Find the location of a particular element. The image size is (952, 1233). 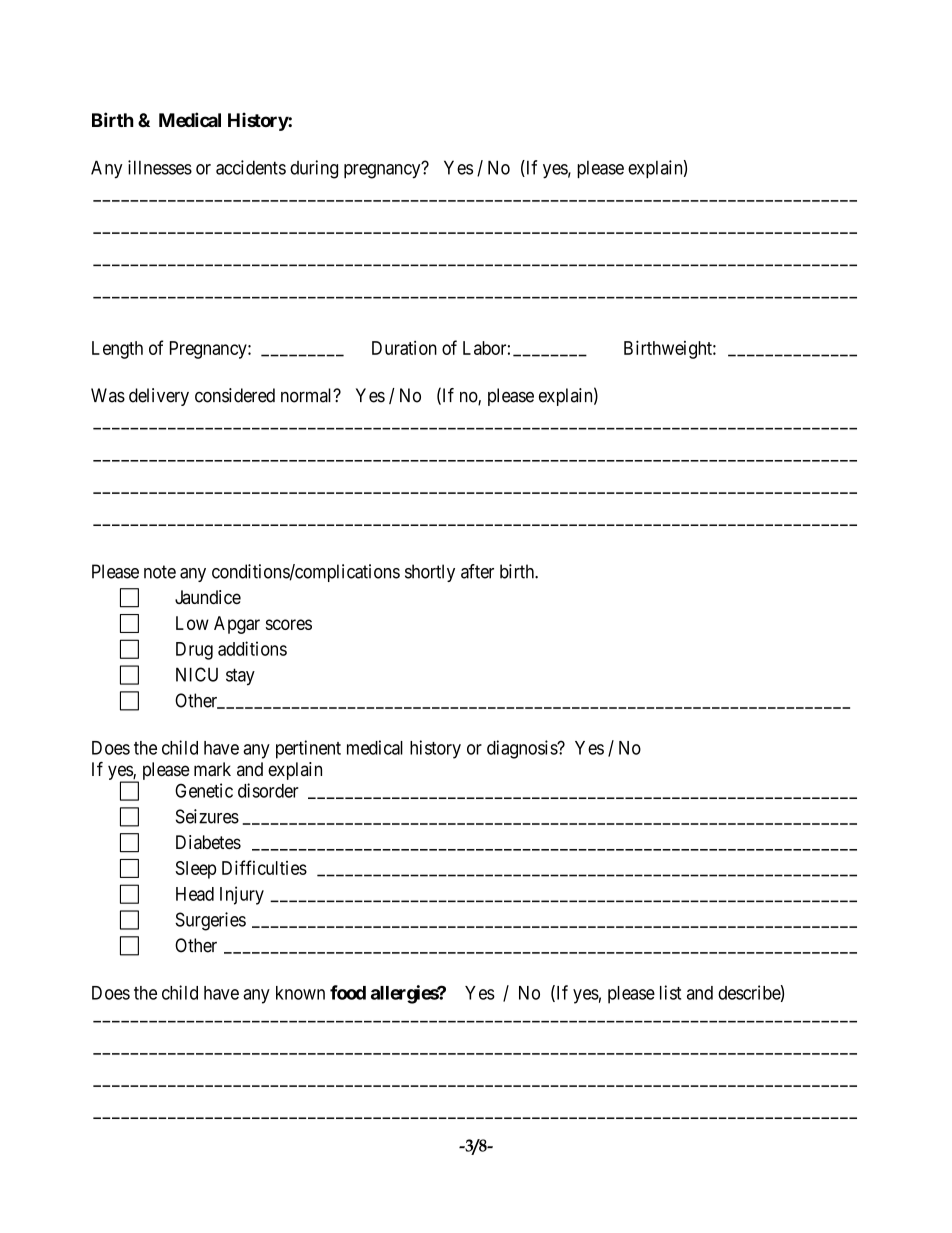

shortly is located at coordinates (430, 573).
